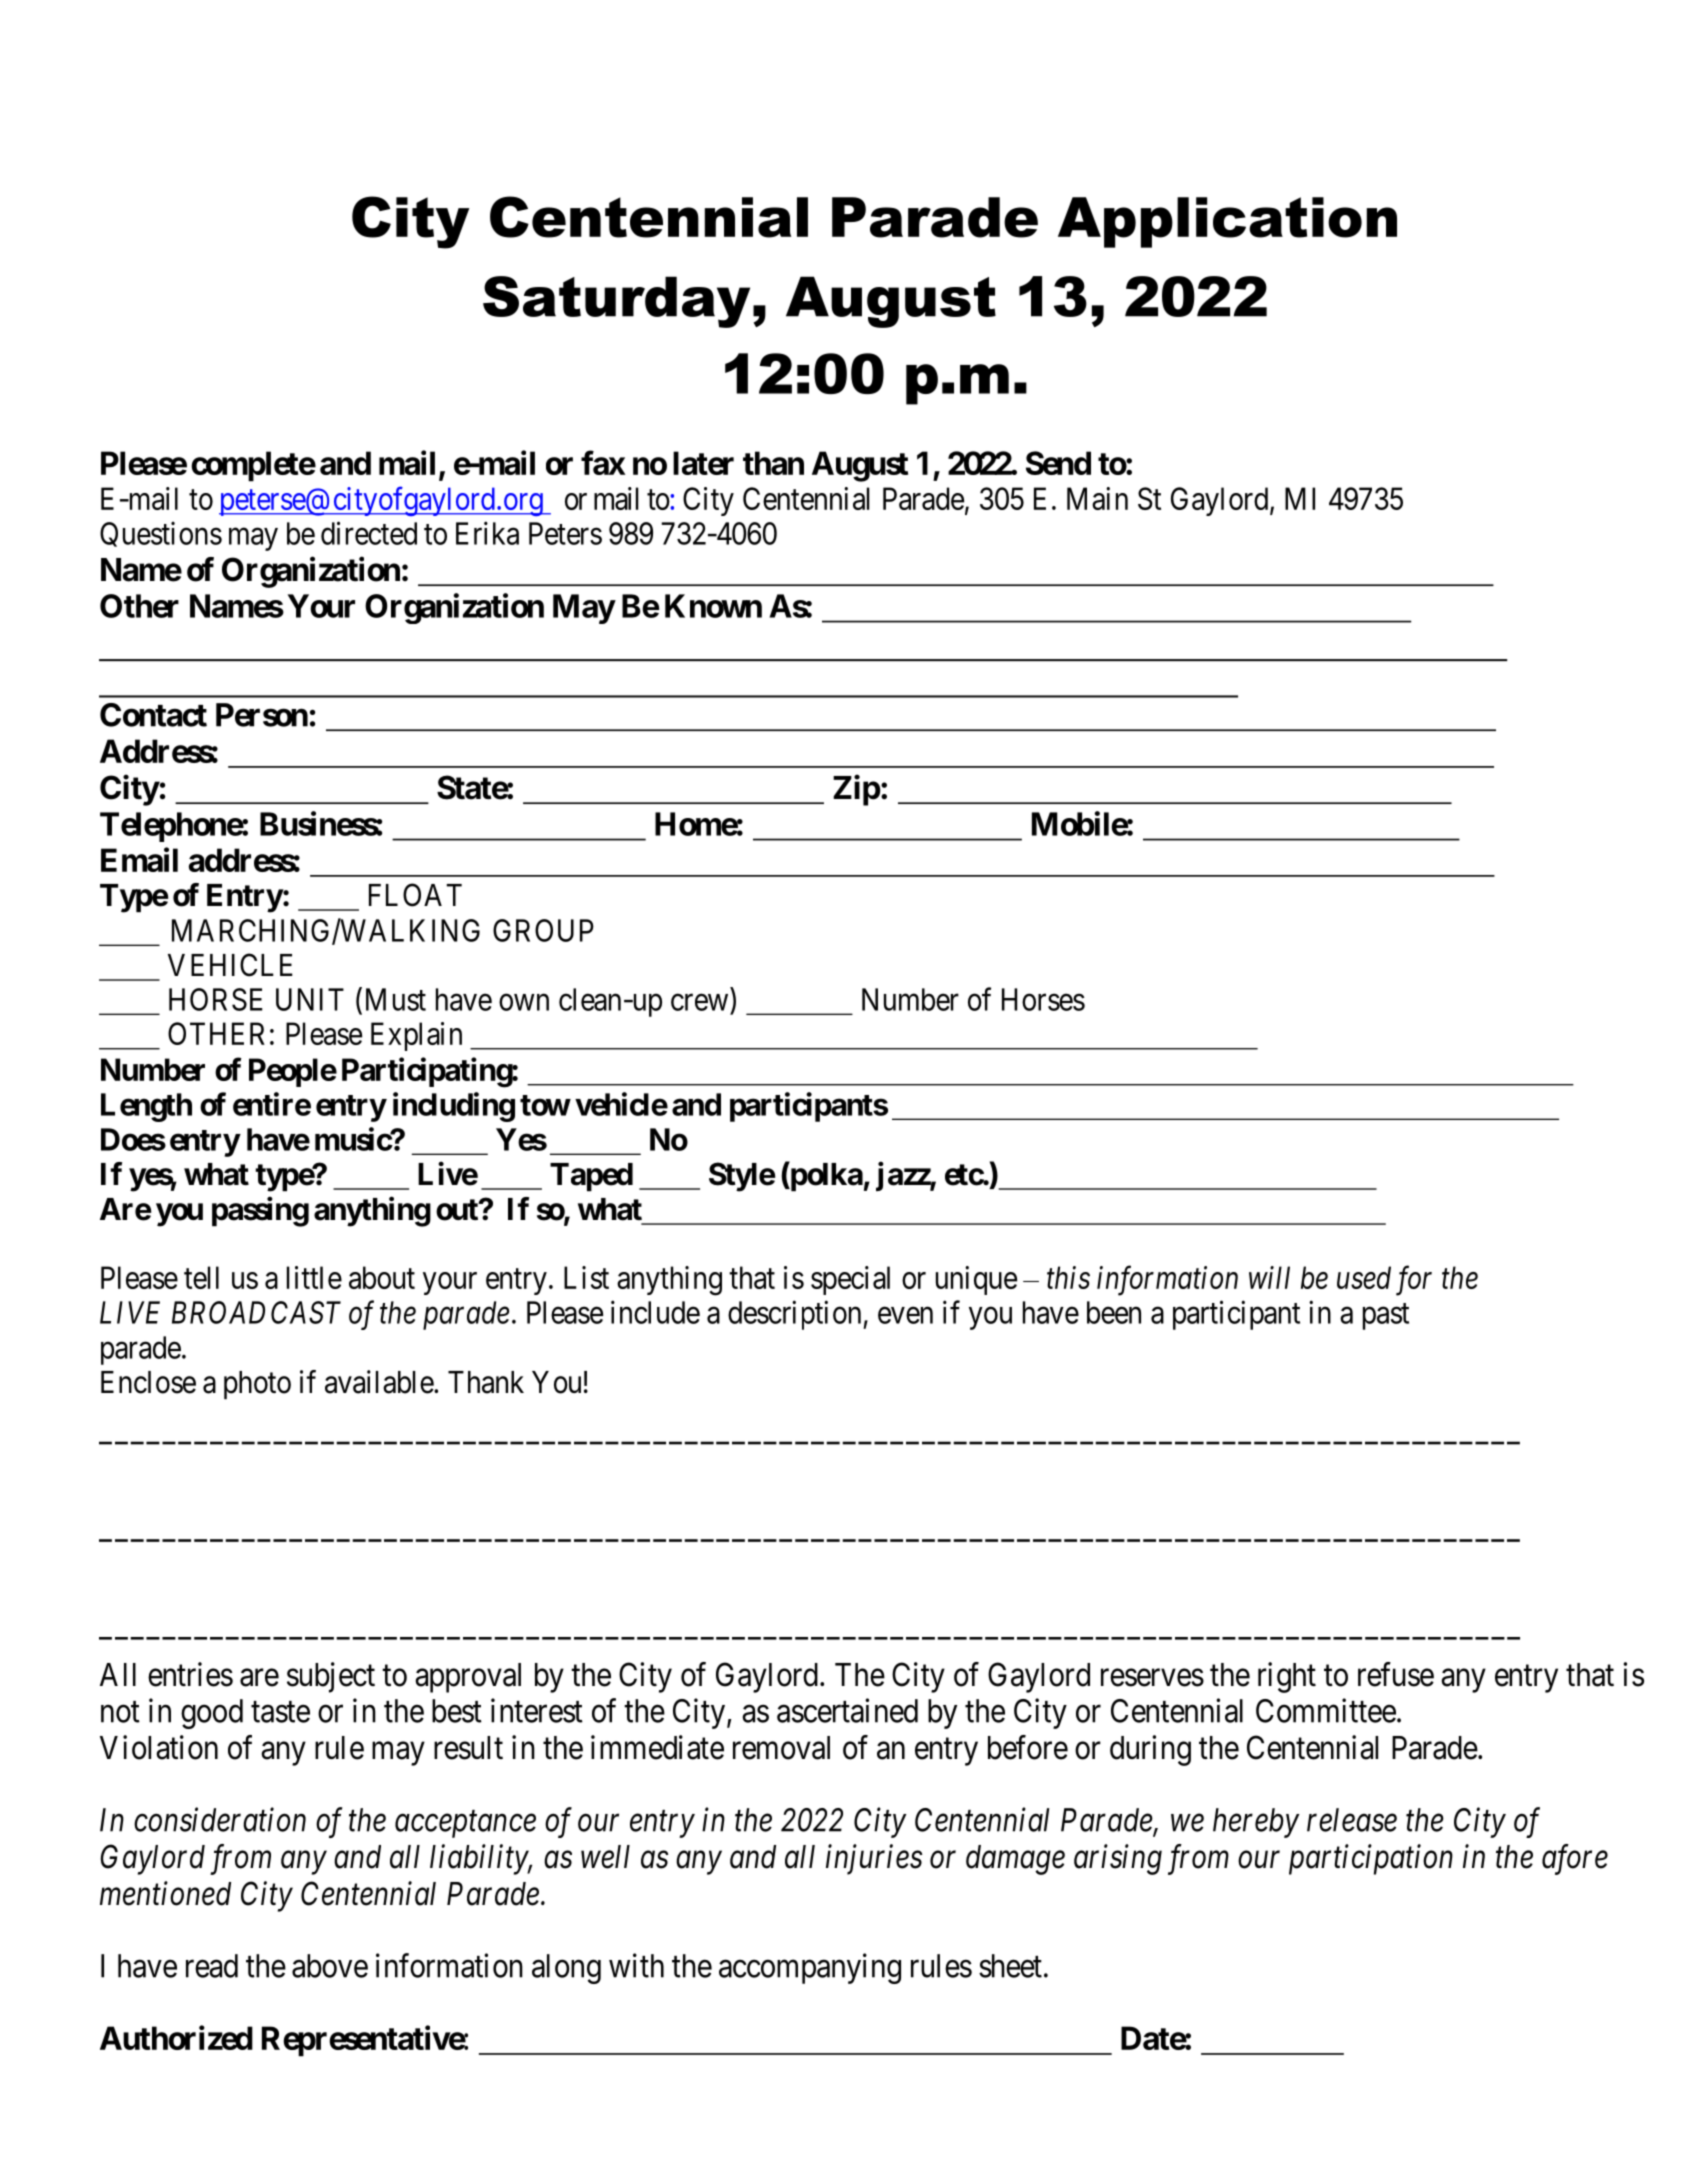  I want to click on photo, so click(257, 1385).
